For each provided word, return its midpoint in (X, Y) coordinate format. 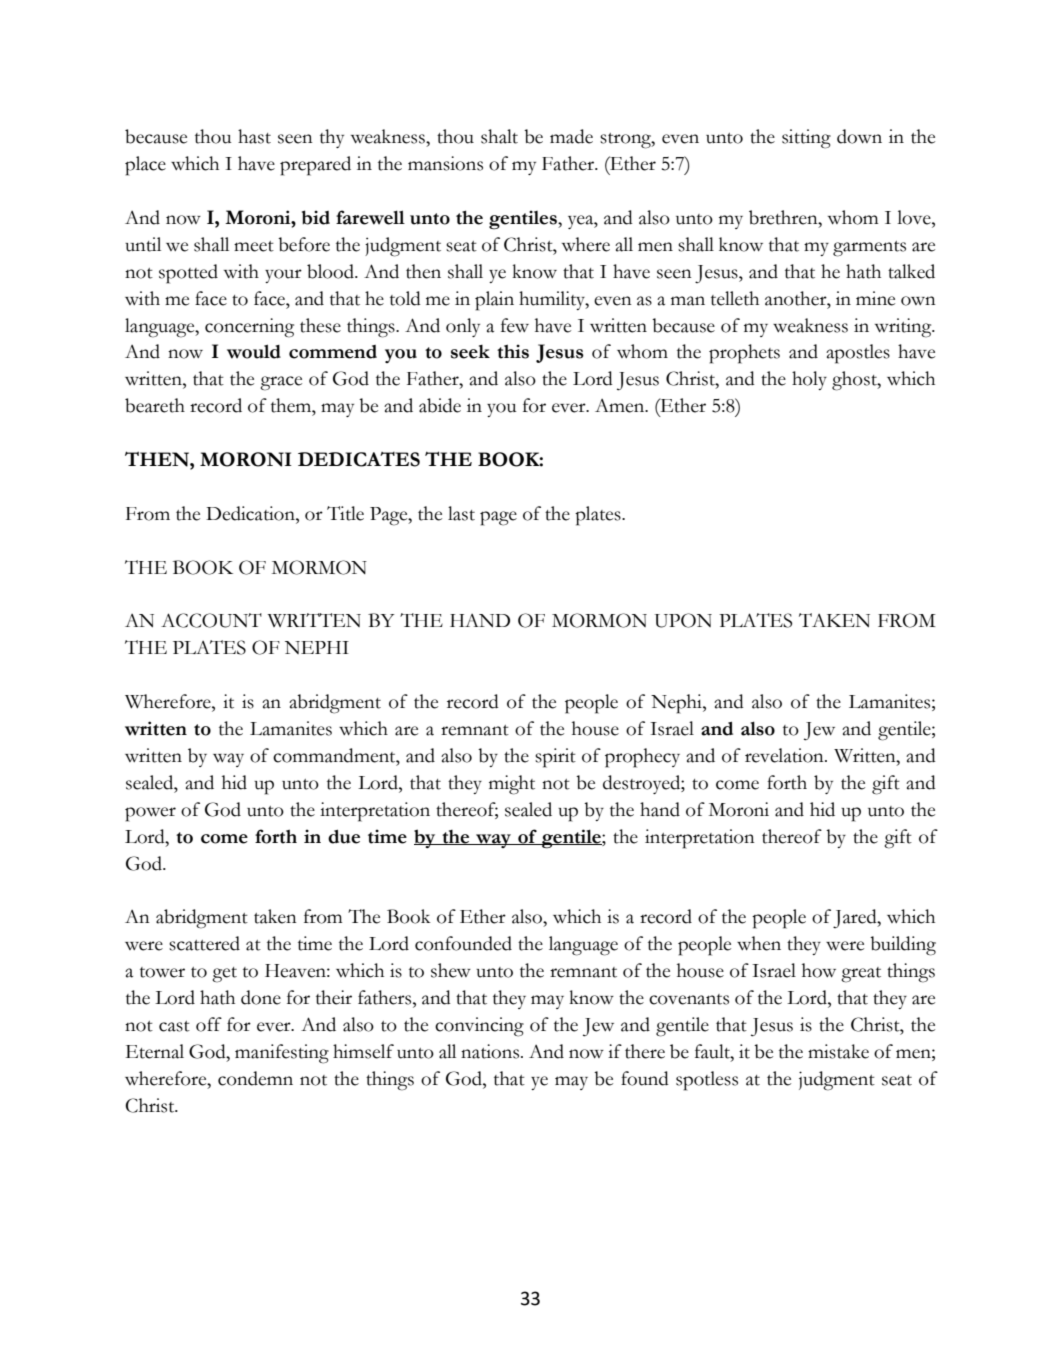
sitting (806, 139)
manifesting (282, 1054)
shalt (499, 136)
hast (254, 136)
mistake (838, 1051)
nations (491, 1051)
